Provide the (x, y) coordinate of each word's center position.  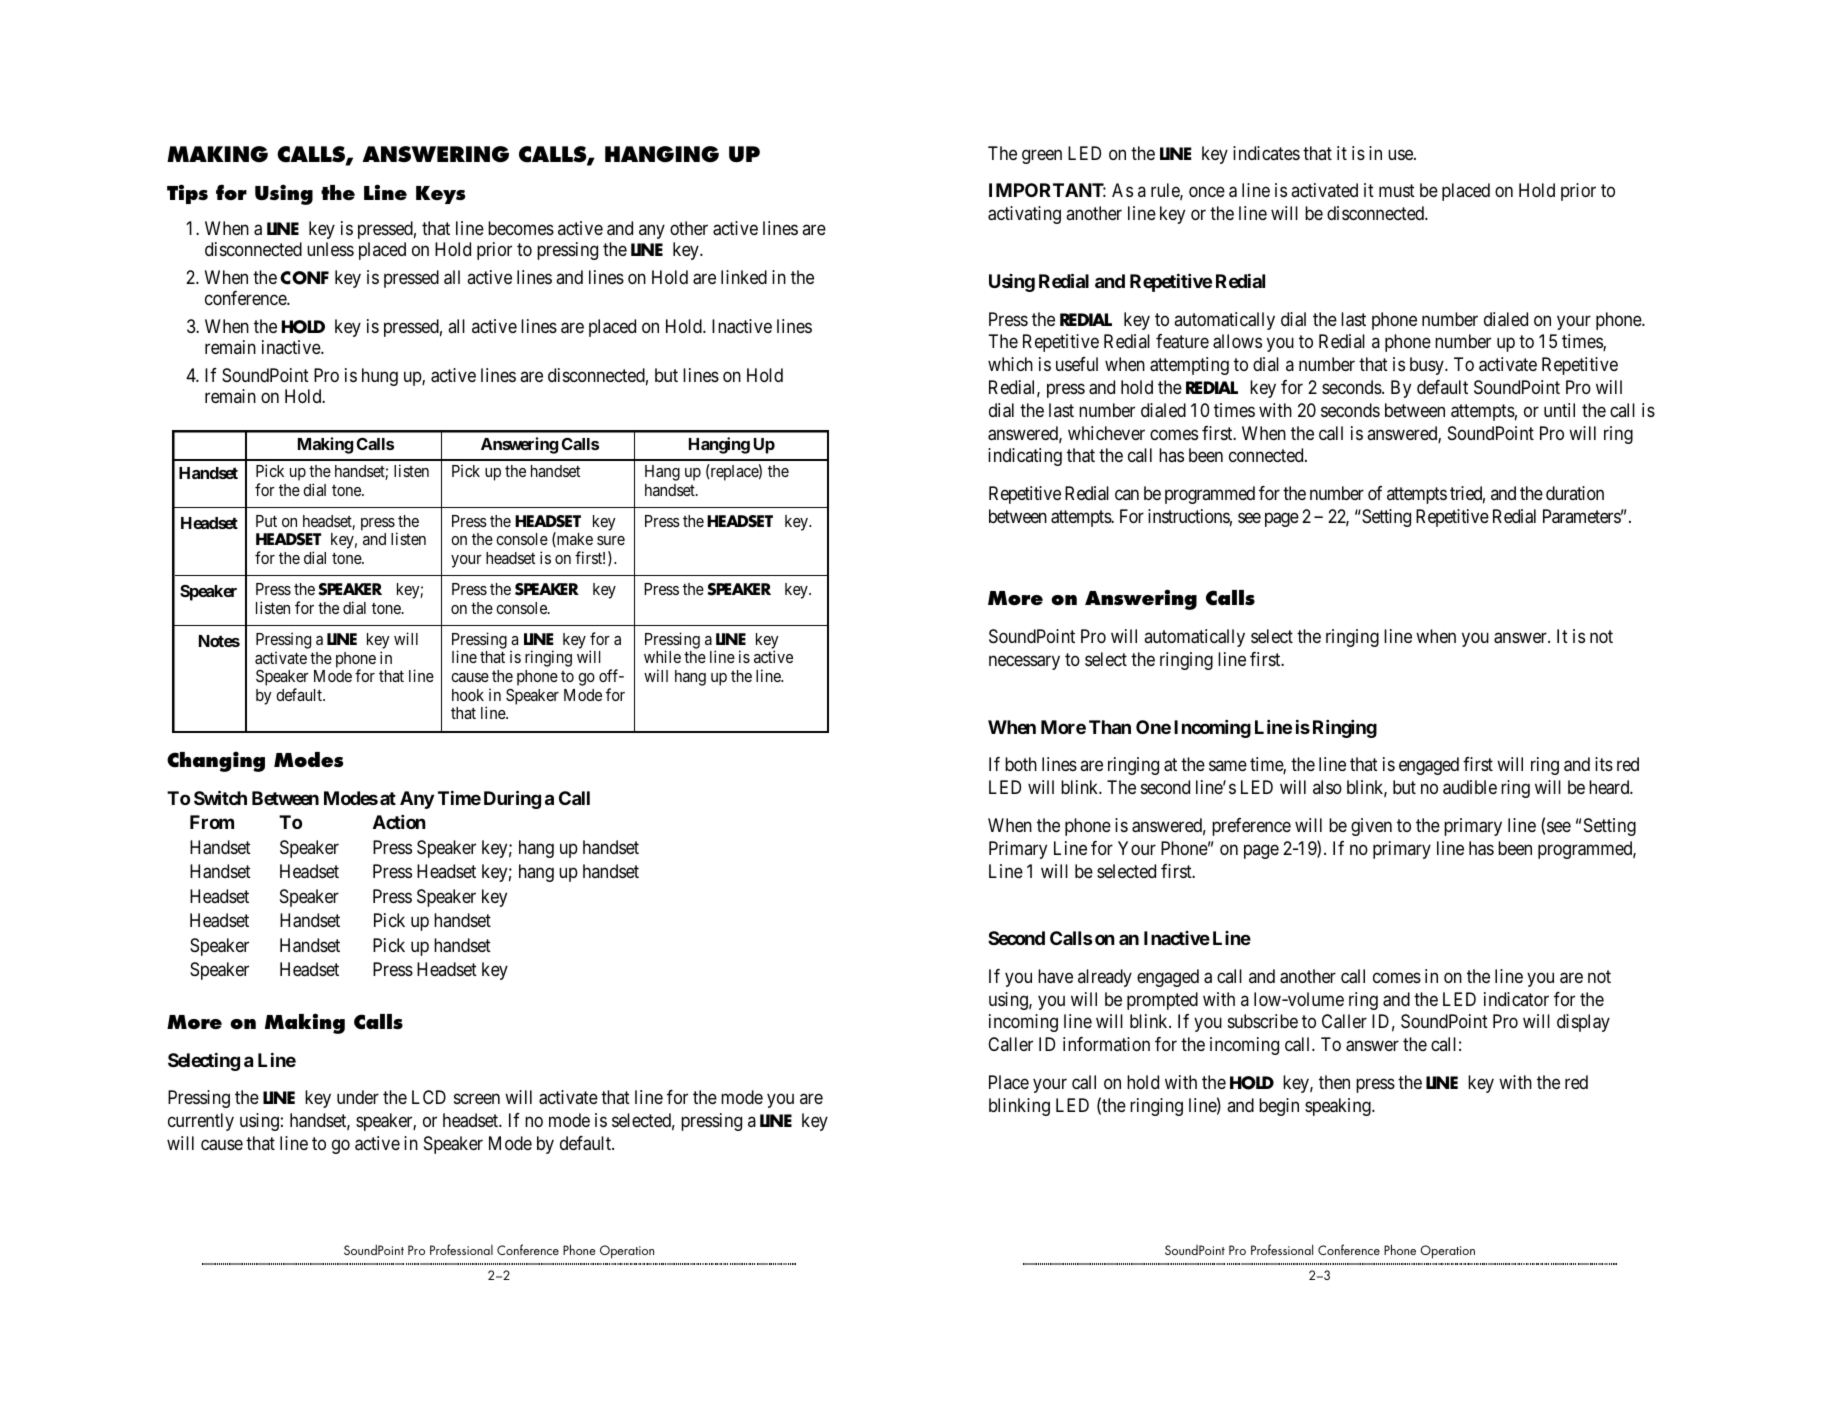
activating (1024, 215)
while (662, 656)
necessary (1024, 663)
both (1021, 764)
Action (399, 822)
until (1559, 410)
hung (380, 377)
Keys (441, 195)
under (358, 1097)
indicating (1025, 457)
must (1397, 191)
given (1371, 827)
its (1604, 764)
